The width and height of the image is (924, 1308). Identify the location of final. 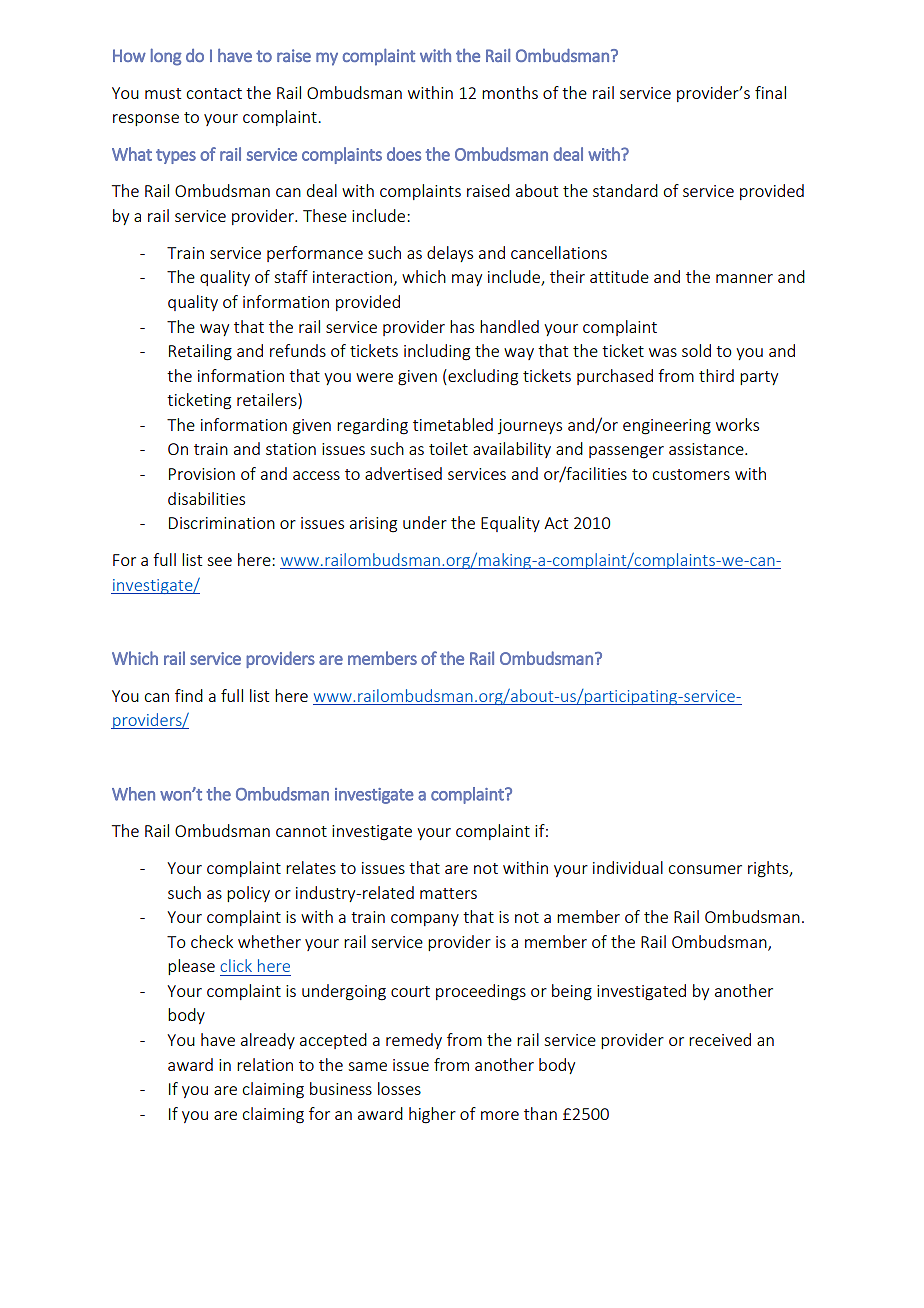
(770, 92).
